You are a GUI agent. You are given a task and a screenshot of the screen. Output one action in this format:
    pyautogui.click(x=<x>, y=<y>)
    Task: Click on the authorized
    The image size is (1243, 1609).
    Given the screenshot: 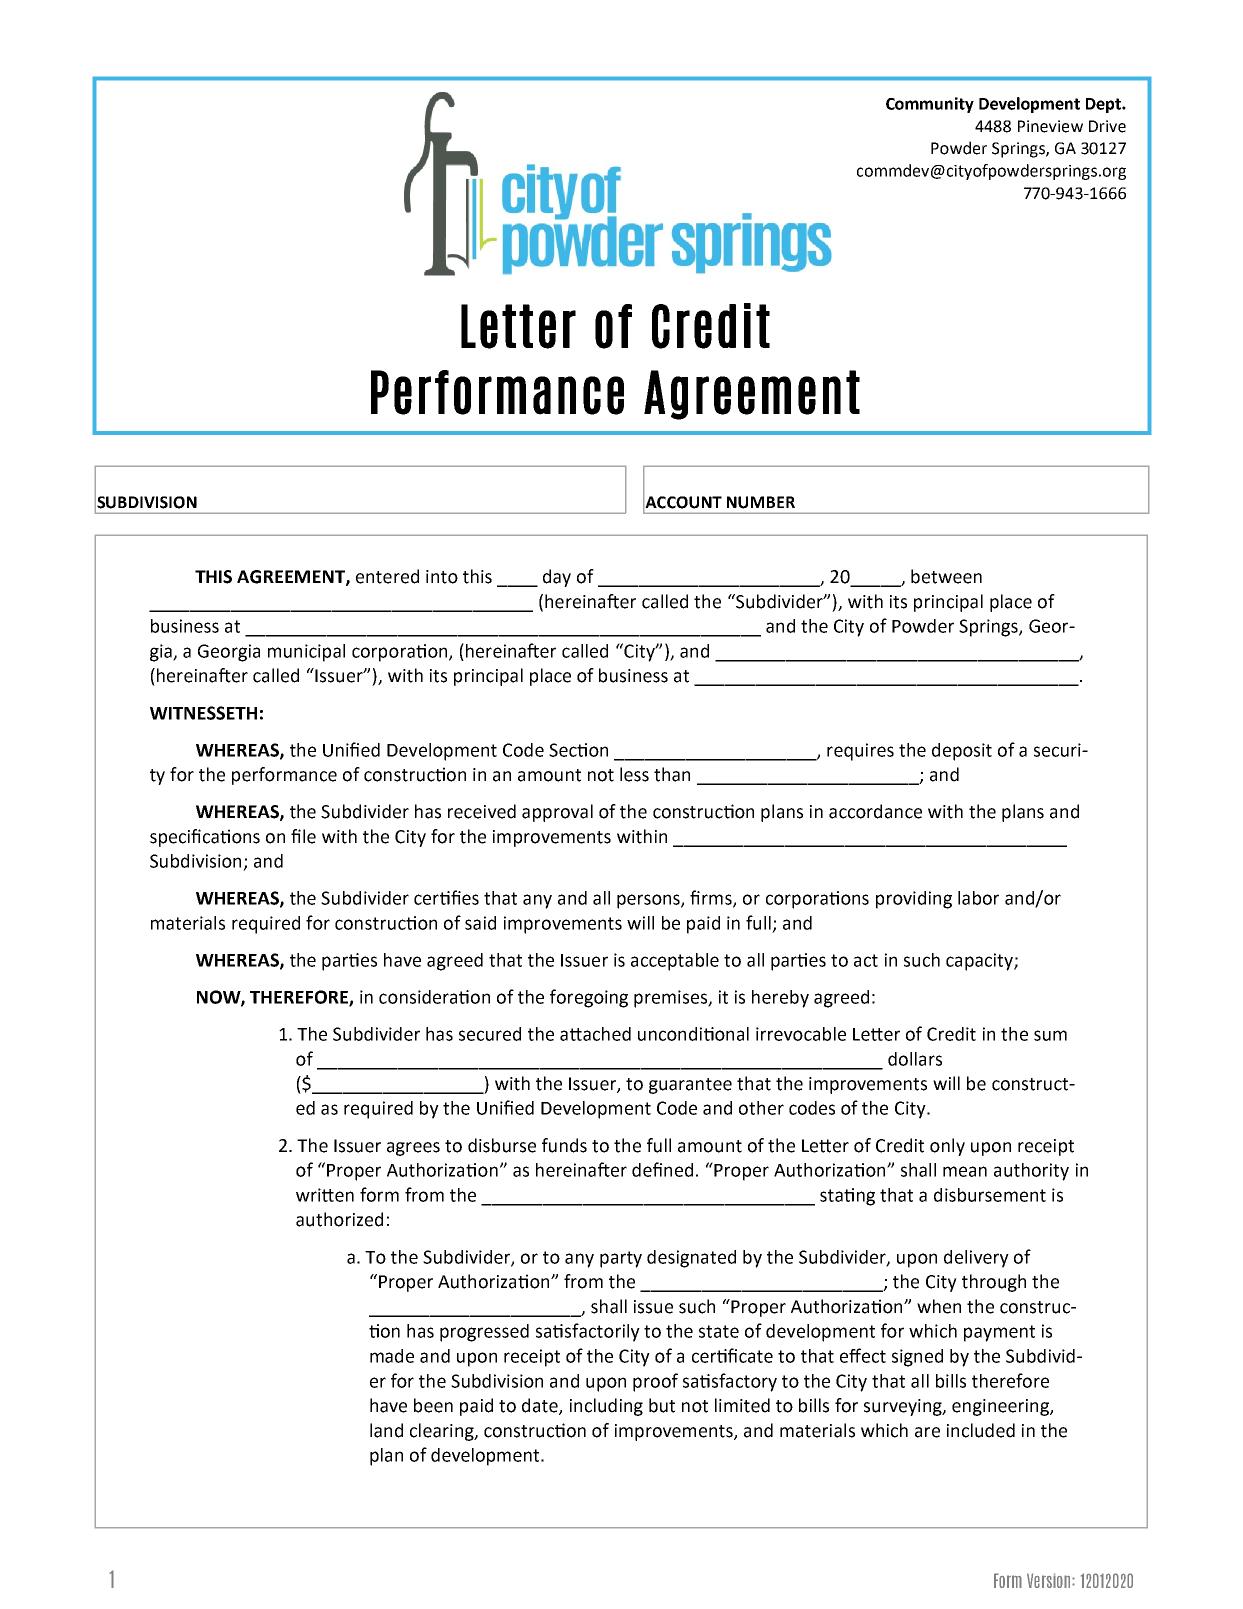 What is the action you would take?
    pyautogui.click(x=339, y=1219)
